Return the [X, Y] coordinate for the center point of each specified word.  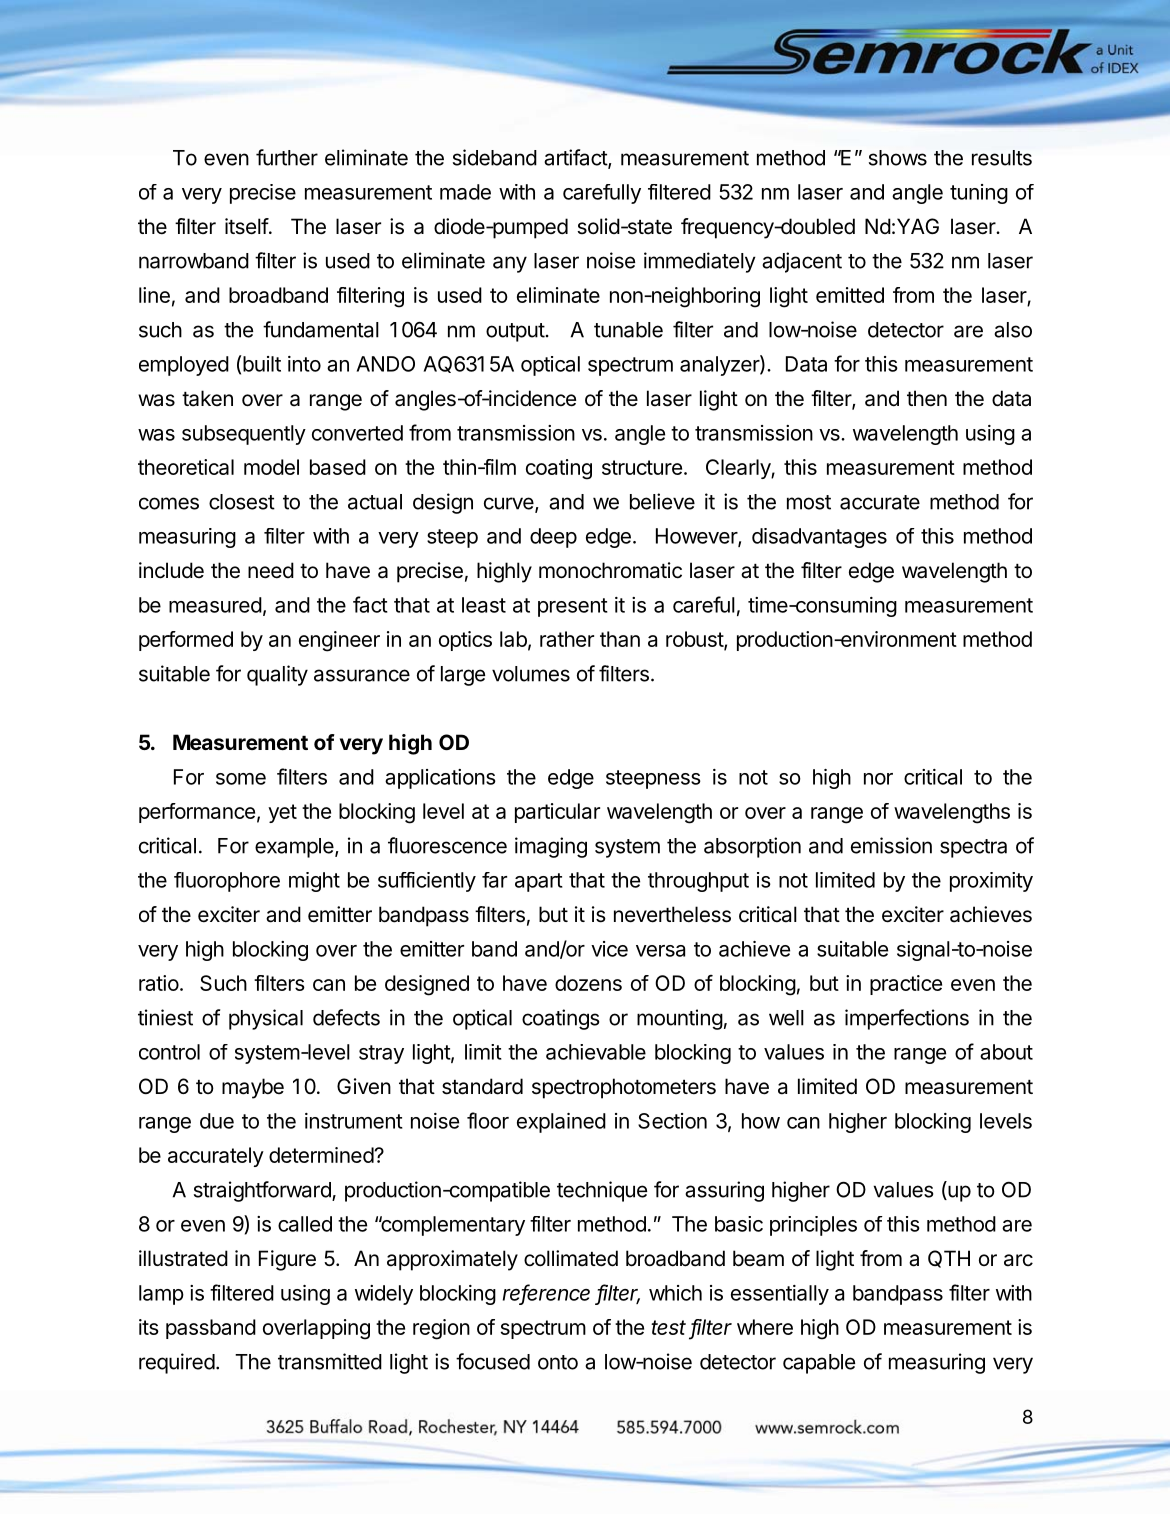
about [1006, 1052]
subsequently [244, 435]
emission [891, 845]
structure [642, 467]
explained [561, 1123]
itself [247, 226]
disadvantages [819, 538]
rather [567, 639]
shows [898, 158]
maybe [253, 1088]
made [465, 192]
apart [539, 882]
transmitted [330, 1361]
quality [277, 675]
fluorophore [227, 882]
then [927, 398]
